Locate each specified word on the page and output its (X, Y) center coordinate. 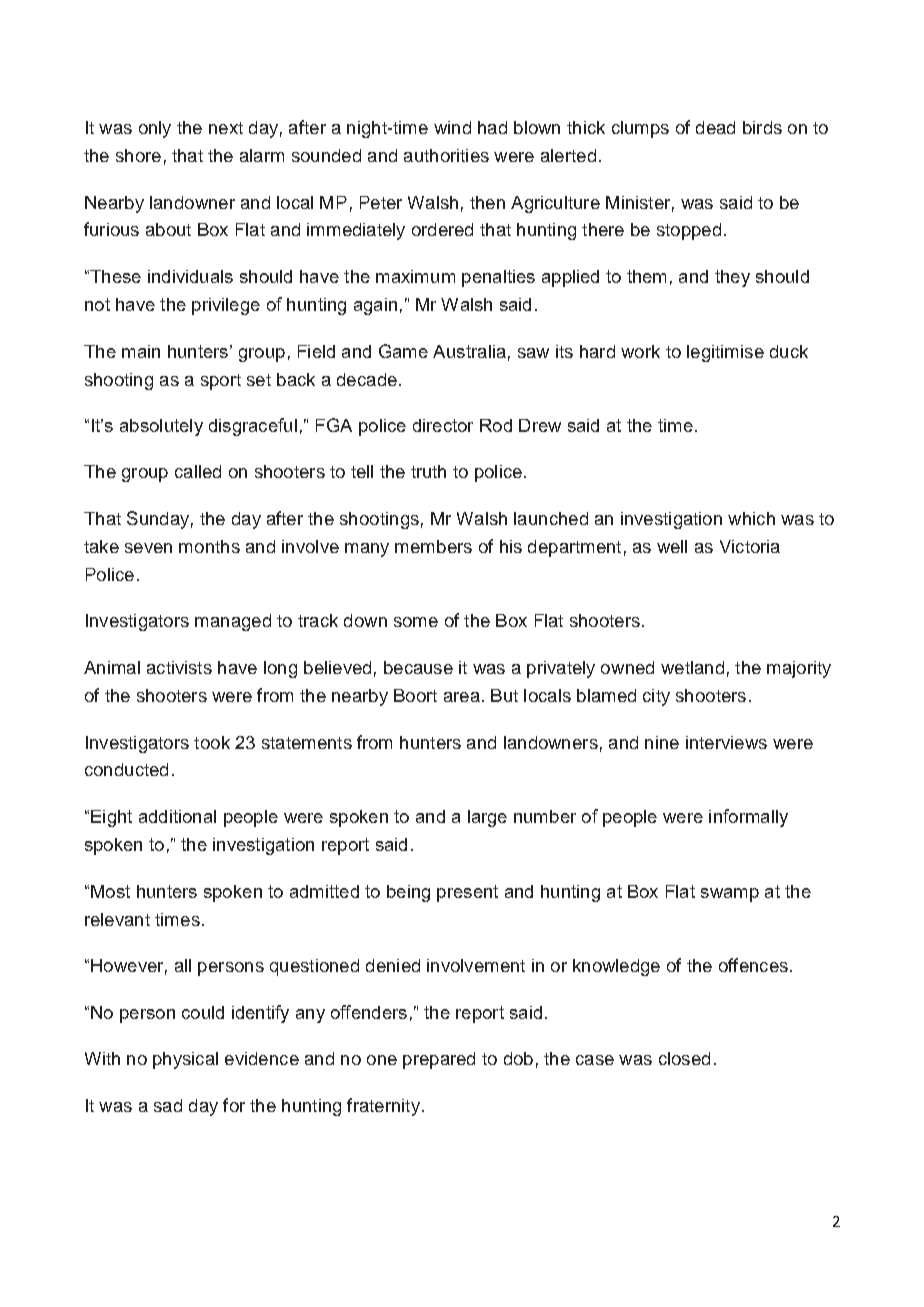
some (416, 622)
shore (138, 155)
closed (684, 1058)
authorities (446, 155)
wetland (692, 667)
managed (233, 622)
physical (185, 1060)
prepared (439, 1060)
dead (715, 127)
